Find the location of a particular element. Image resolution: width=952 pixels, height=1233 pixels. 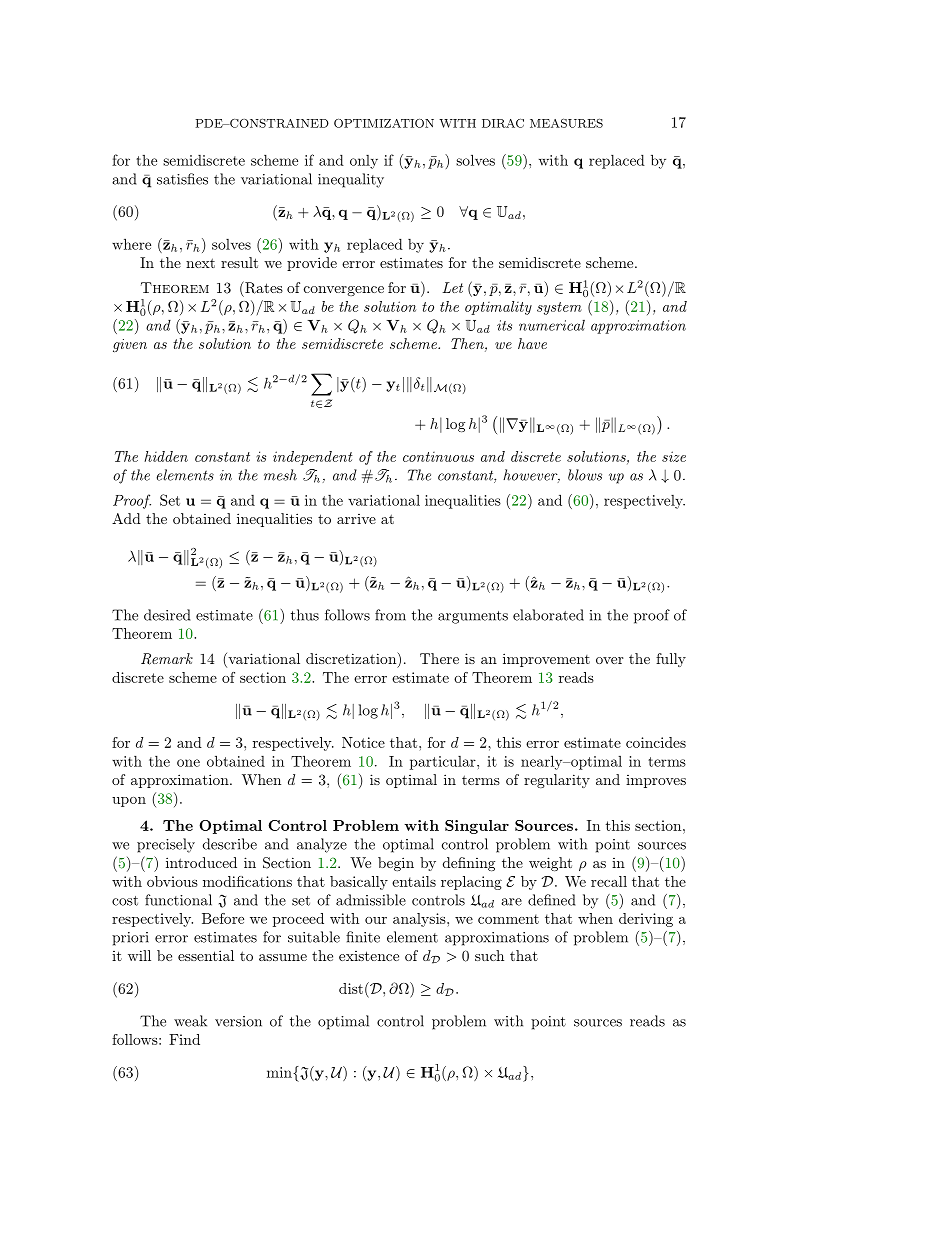

existence is located at coordinates (369, 956).
